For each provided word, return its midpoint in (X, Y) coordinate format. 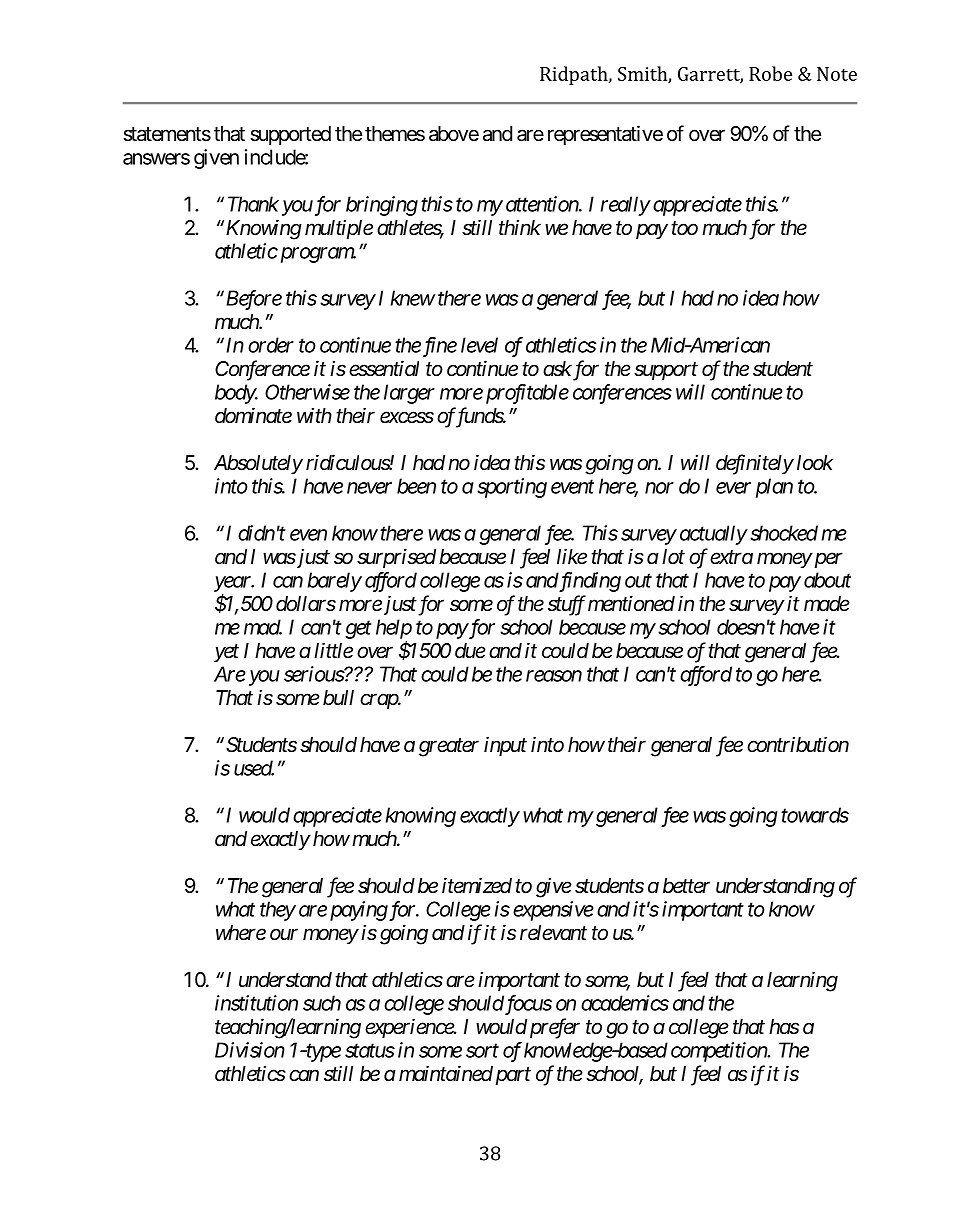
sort (482, 1051)
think (520, 227)
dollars (306, 604)
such (322, 1003)
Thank (253, 204)
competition (720, 1052)
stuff (567, 605)
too (684, 228)
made (827, 604)
